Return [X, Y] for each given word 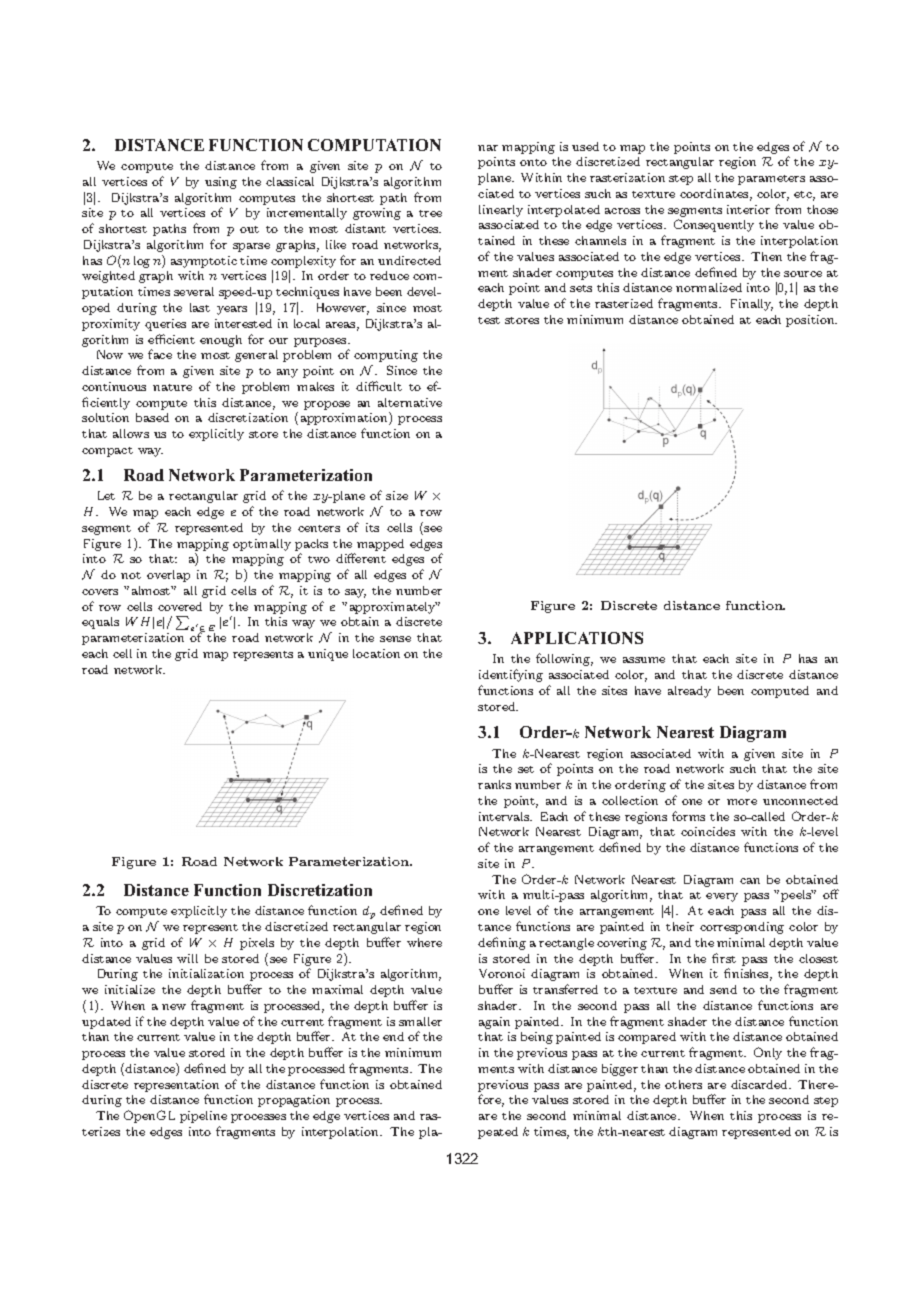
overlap [168, 576]
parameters [771, 180]
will [187, 958]
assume [644, 660]
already [689, 692]
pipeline [203, 1117]
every [722, 897]
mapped [380, 545]
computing [386, 356]
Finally [752, 305]
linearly [501, 211]
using [221, 183]
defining [502, 943]
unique [328, 655]
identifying [511, 675]
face [160, 354]
